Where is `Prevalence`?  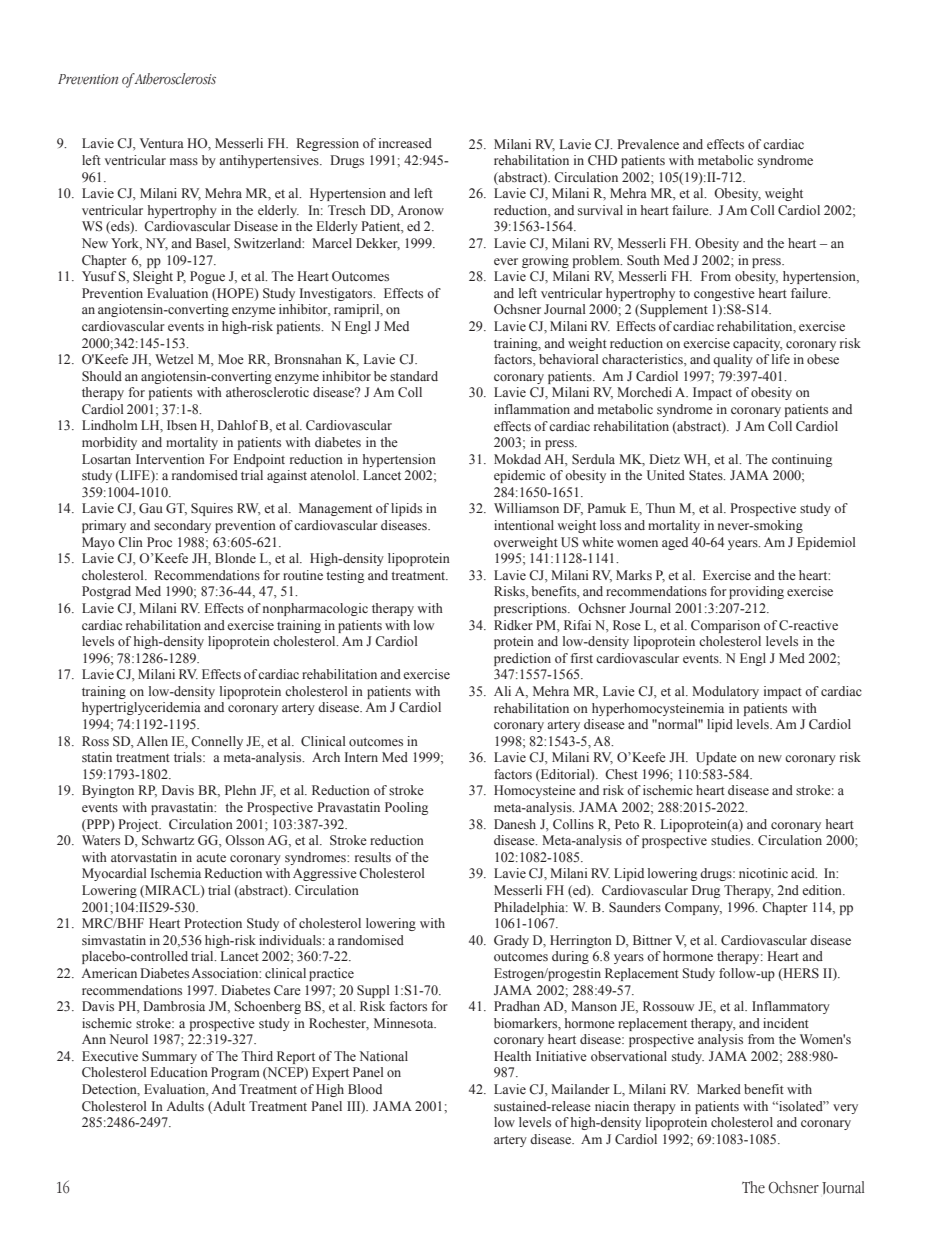
Prevalence is located at coordinates (648, 144).
